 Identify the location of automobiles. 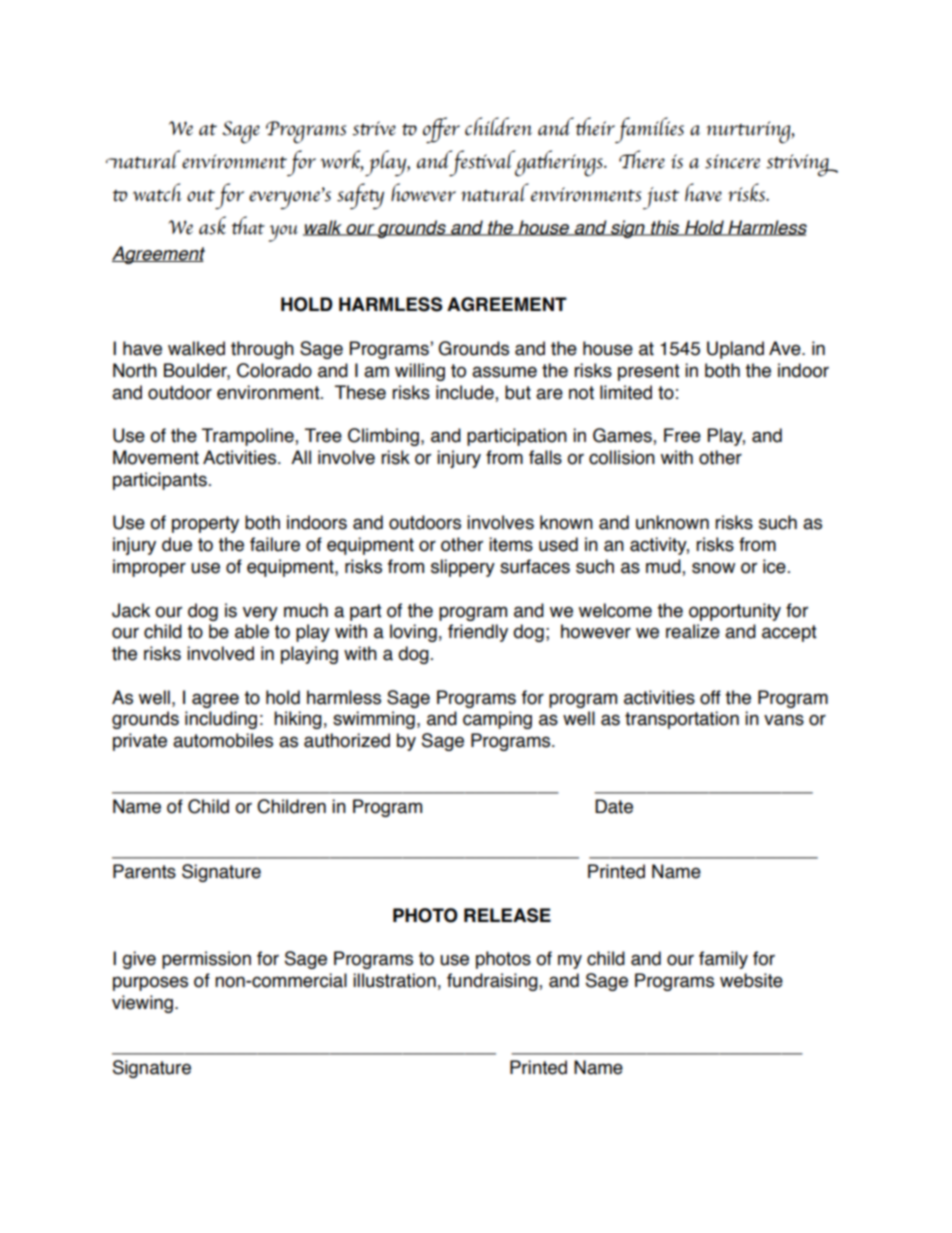
(223, 740).
